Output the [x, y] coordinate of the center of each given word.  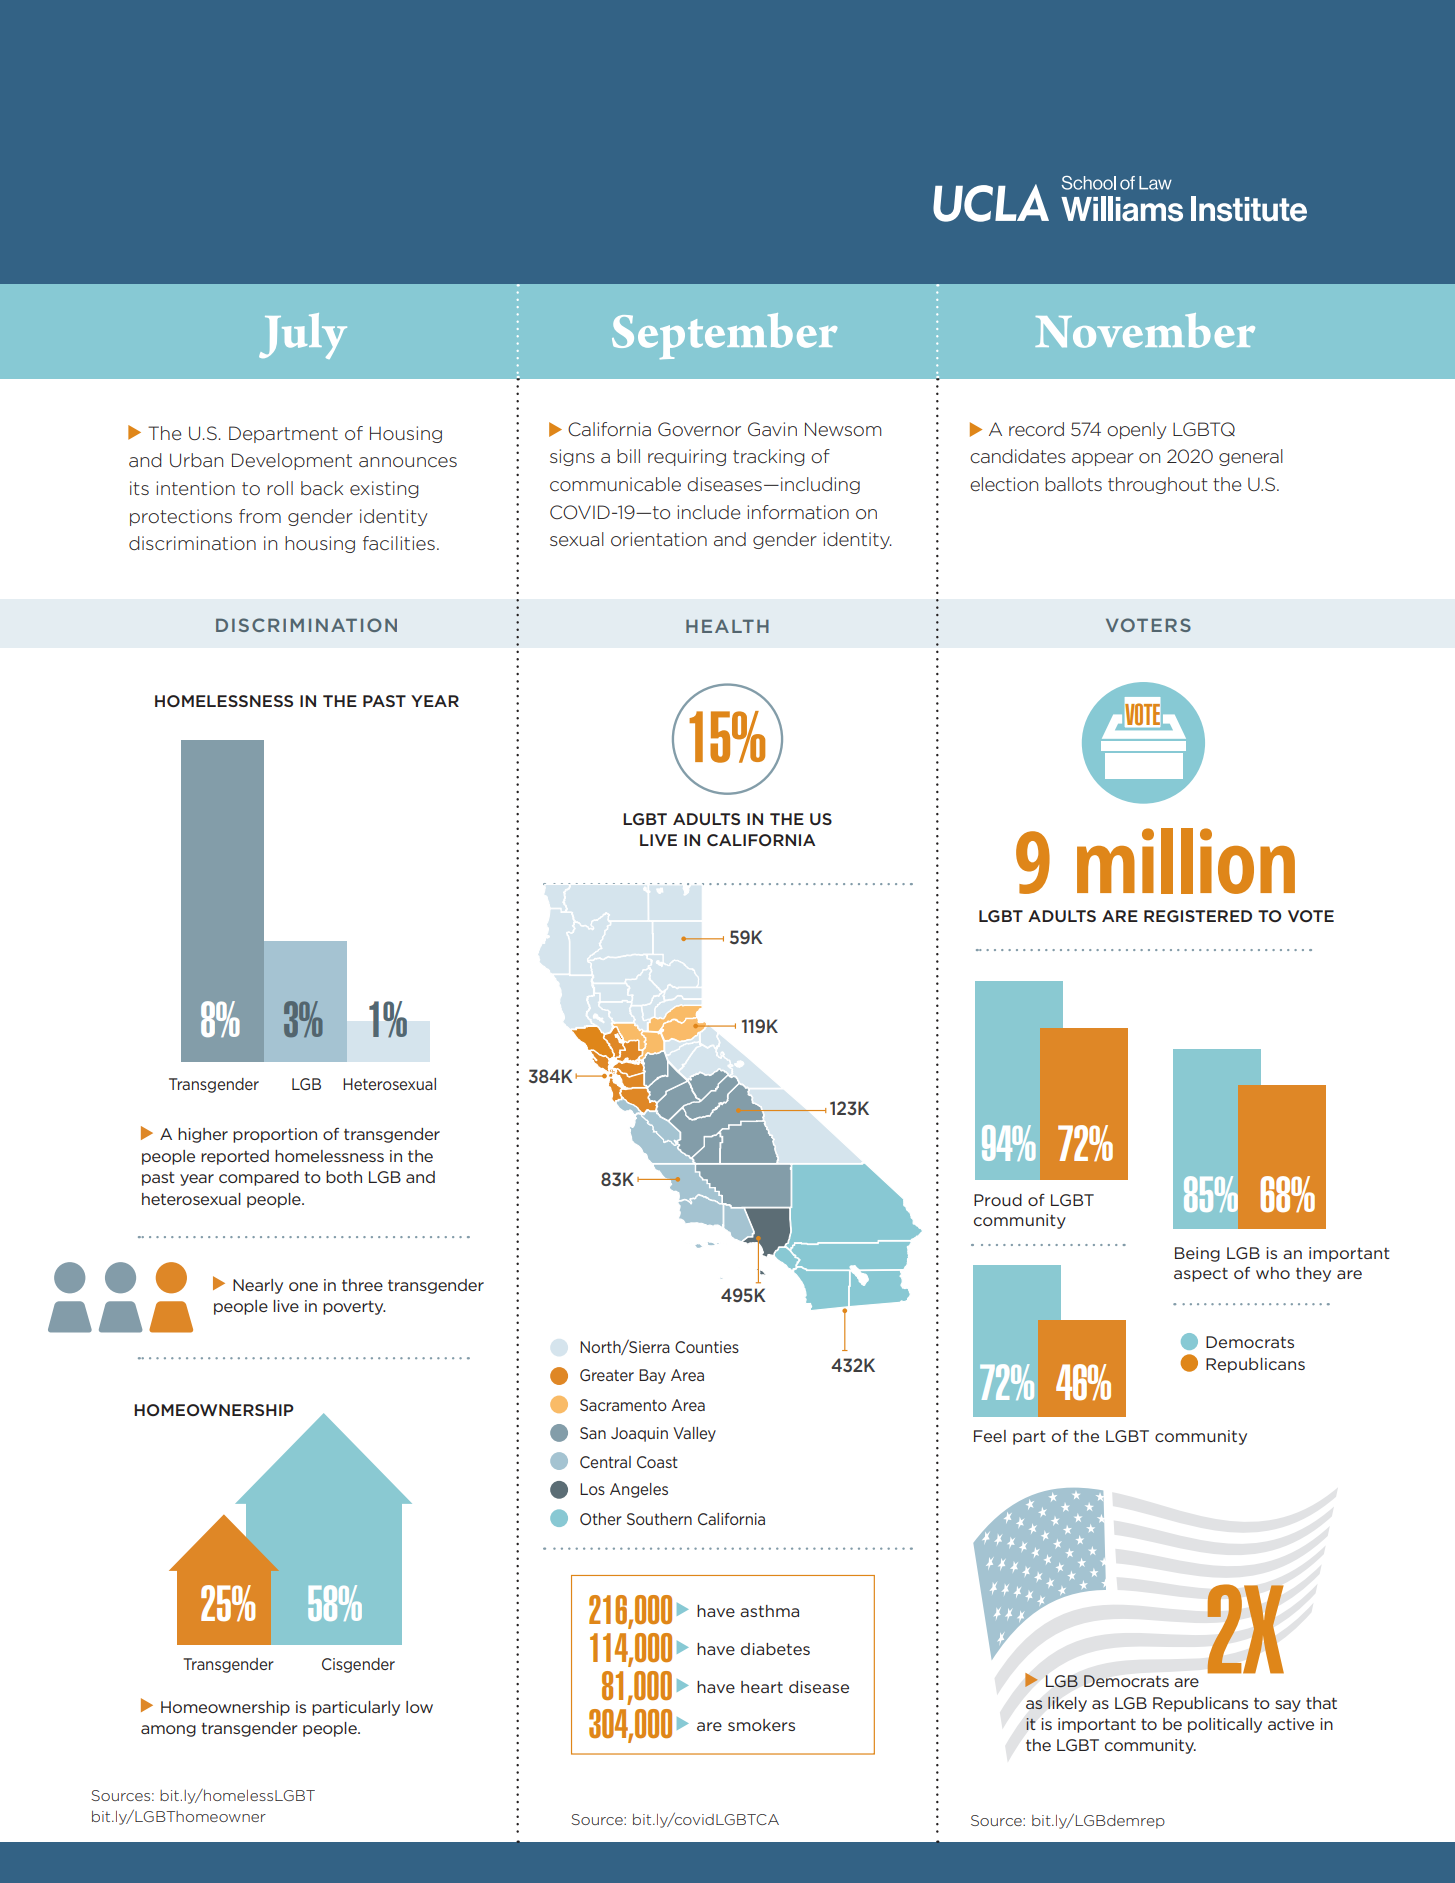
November [1145, 330]
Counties [707, 1347]
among [168, 1731]
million [1186, 861]
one [303, 1286]
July [303, 336]
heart [762, 1687]
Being [1197, 1254]
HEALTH [727, 626]
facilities [399, 543]
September [724, 336]
